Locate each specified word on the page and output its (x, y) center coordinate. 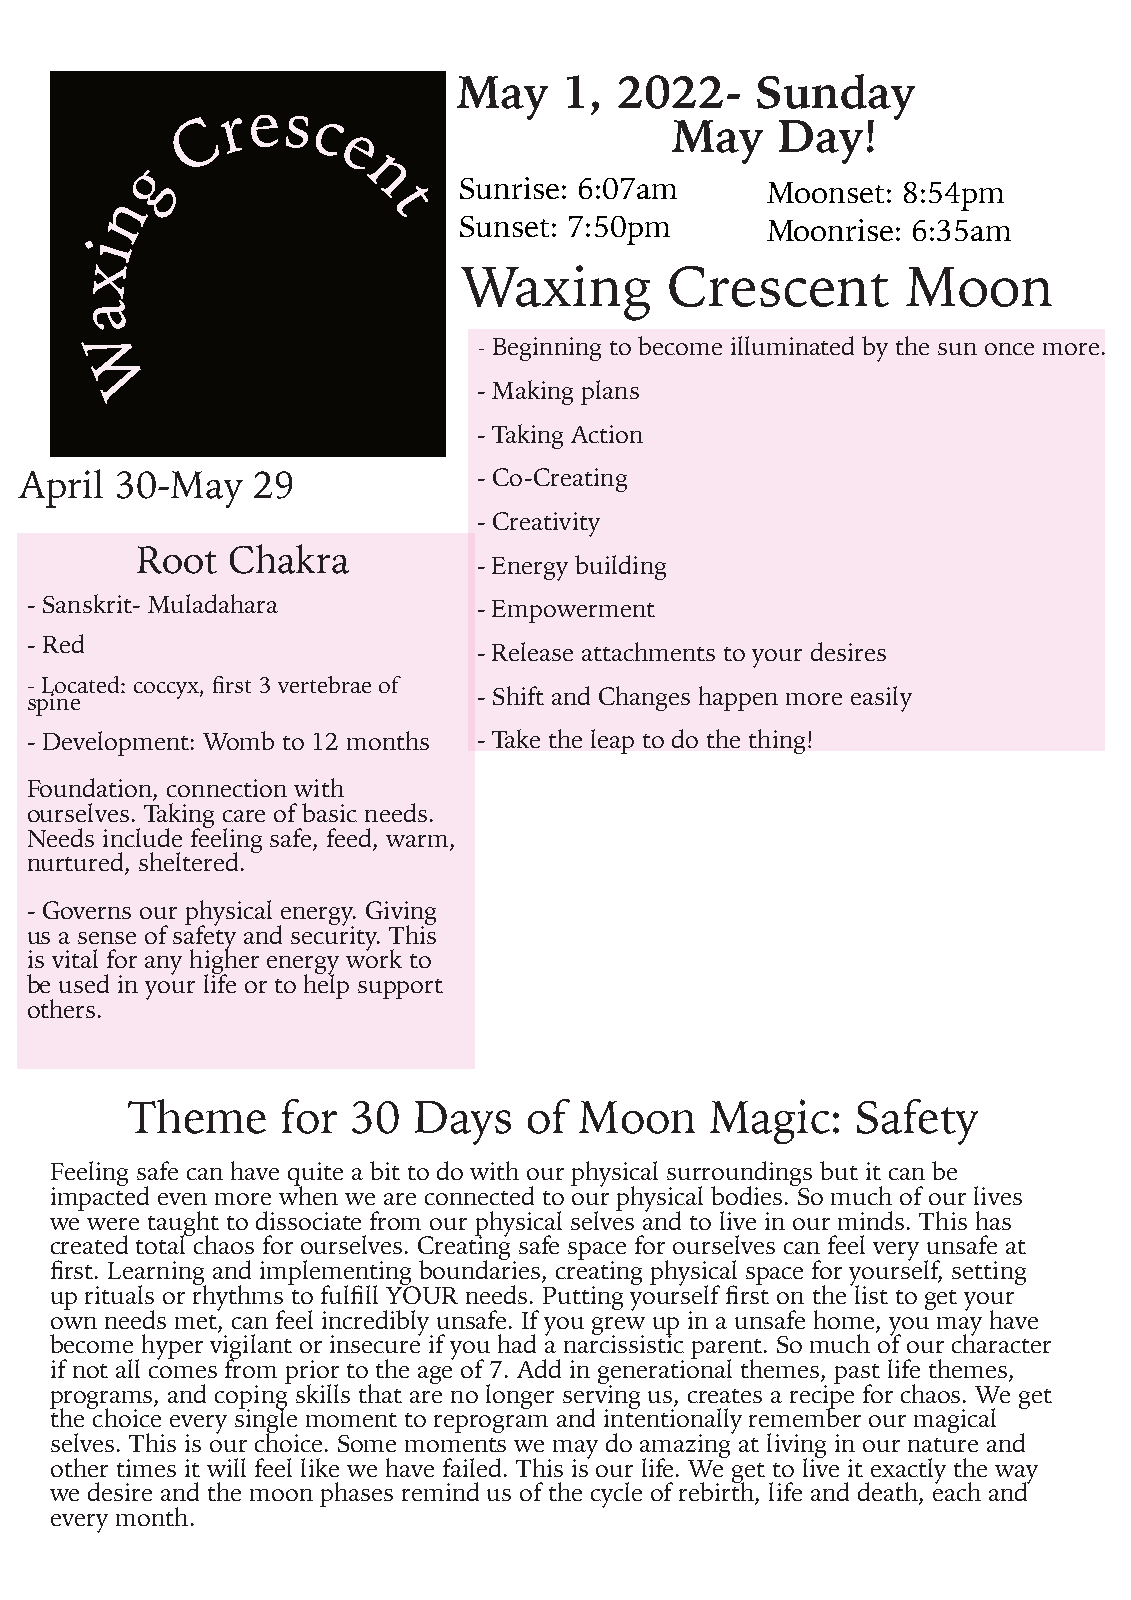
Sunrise (509, 188)
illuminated (792, 345)
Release (532, 651)
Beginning (547, 349)
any (163, 965)
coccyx (167, 690)
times (146, 1468)
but (839, 1170)
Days (463, 1123)
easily (881, 699)
